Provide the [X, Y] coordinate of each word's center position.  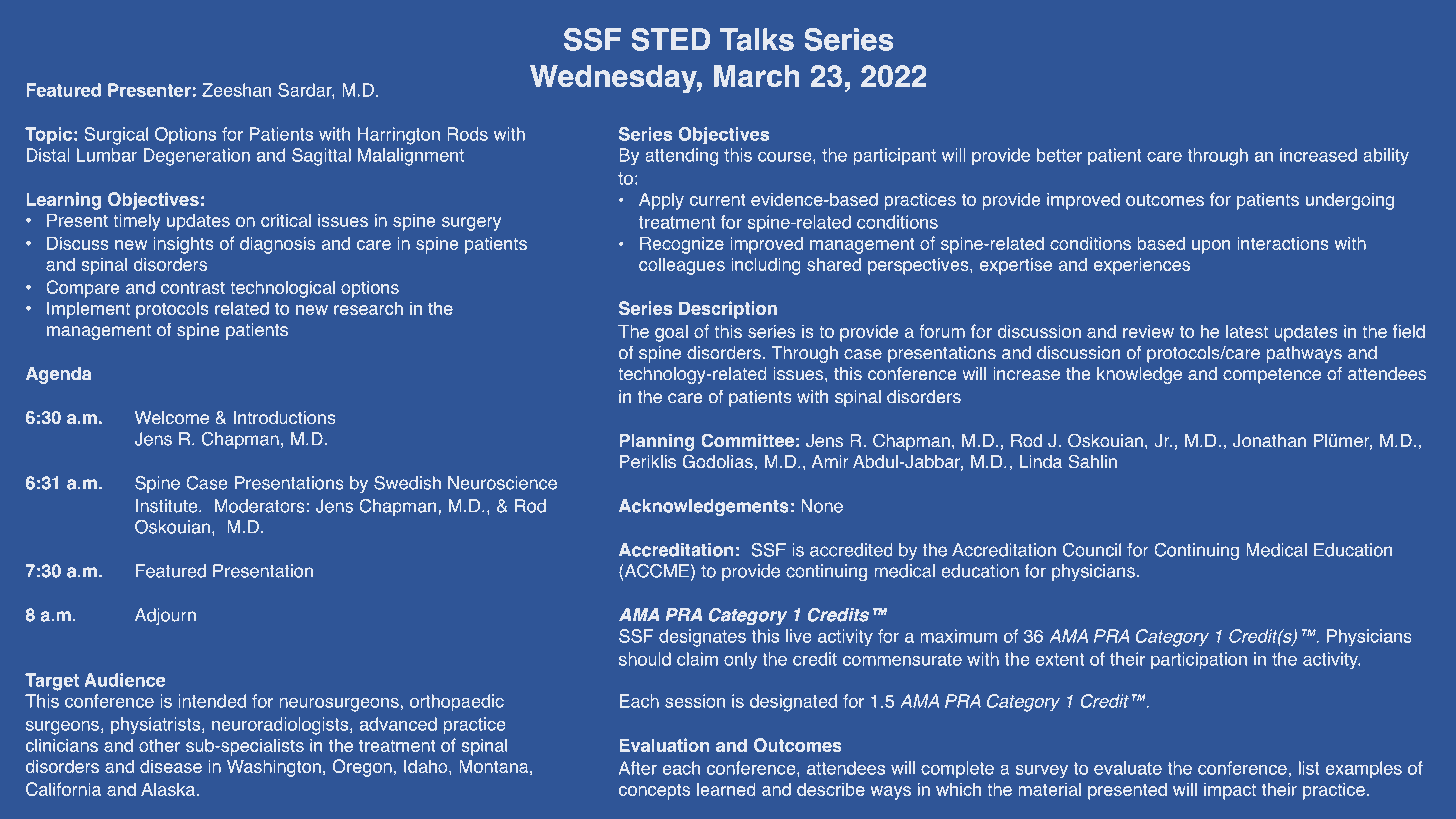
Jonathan [1269, 441]
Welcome [172, 418]
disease [171, 766]
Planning [657, 442]
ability [1386, 157]
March [757, 76]
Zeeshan [236, 90]
